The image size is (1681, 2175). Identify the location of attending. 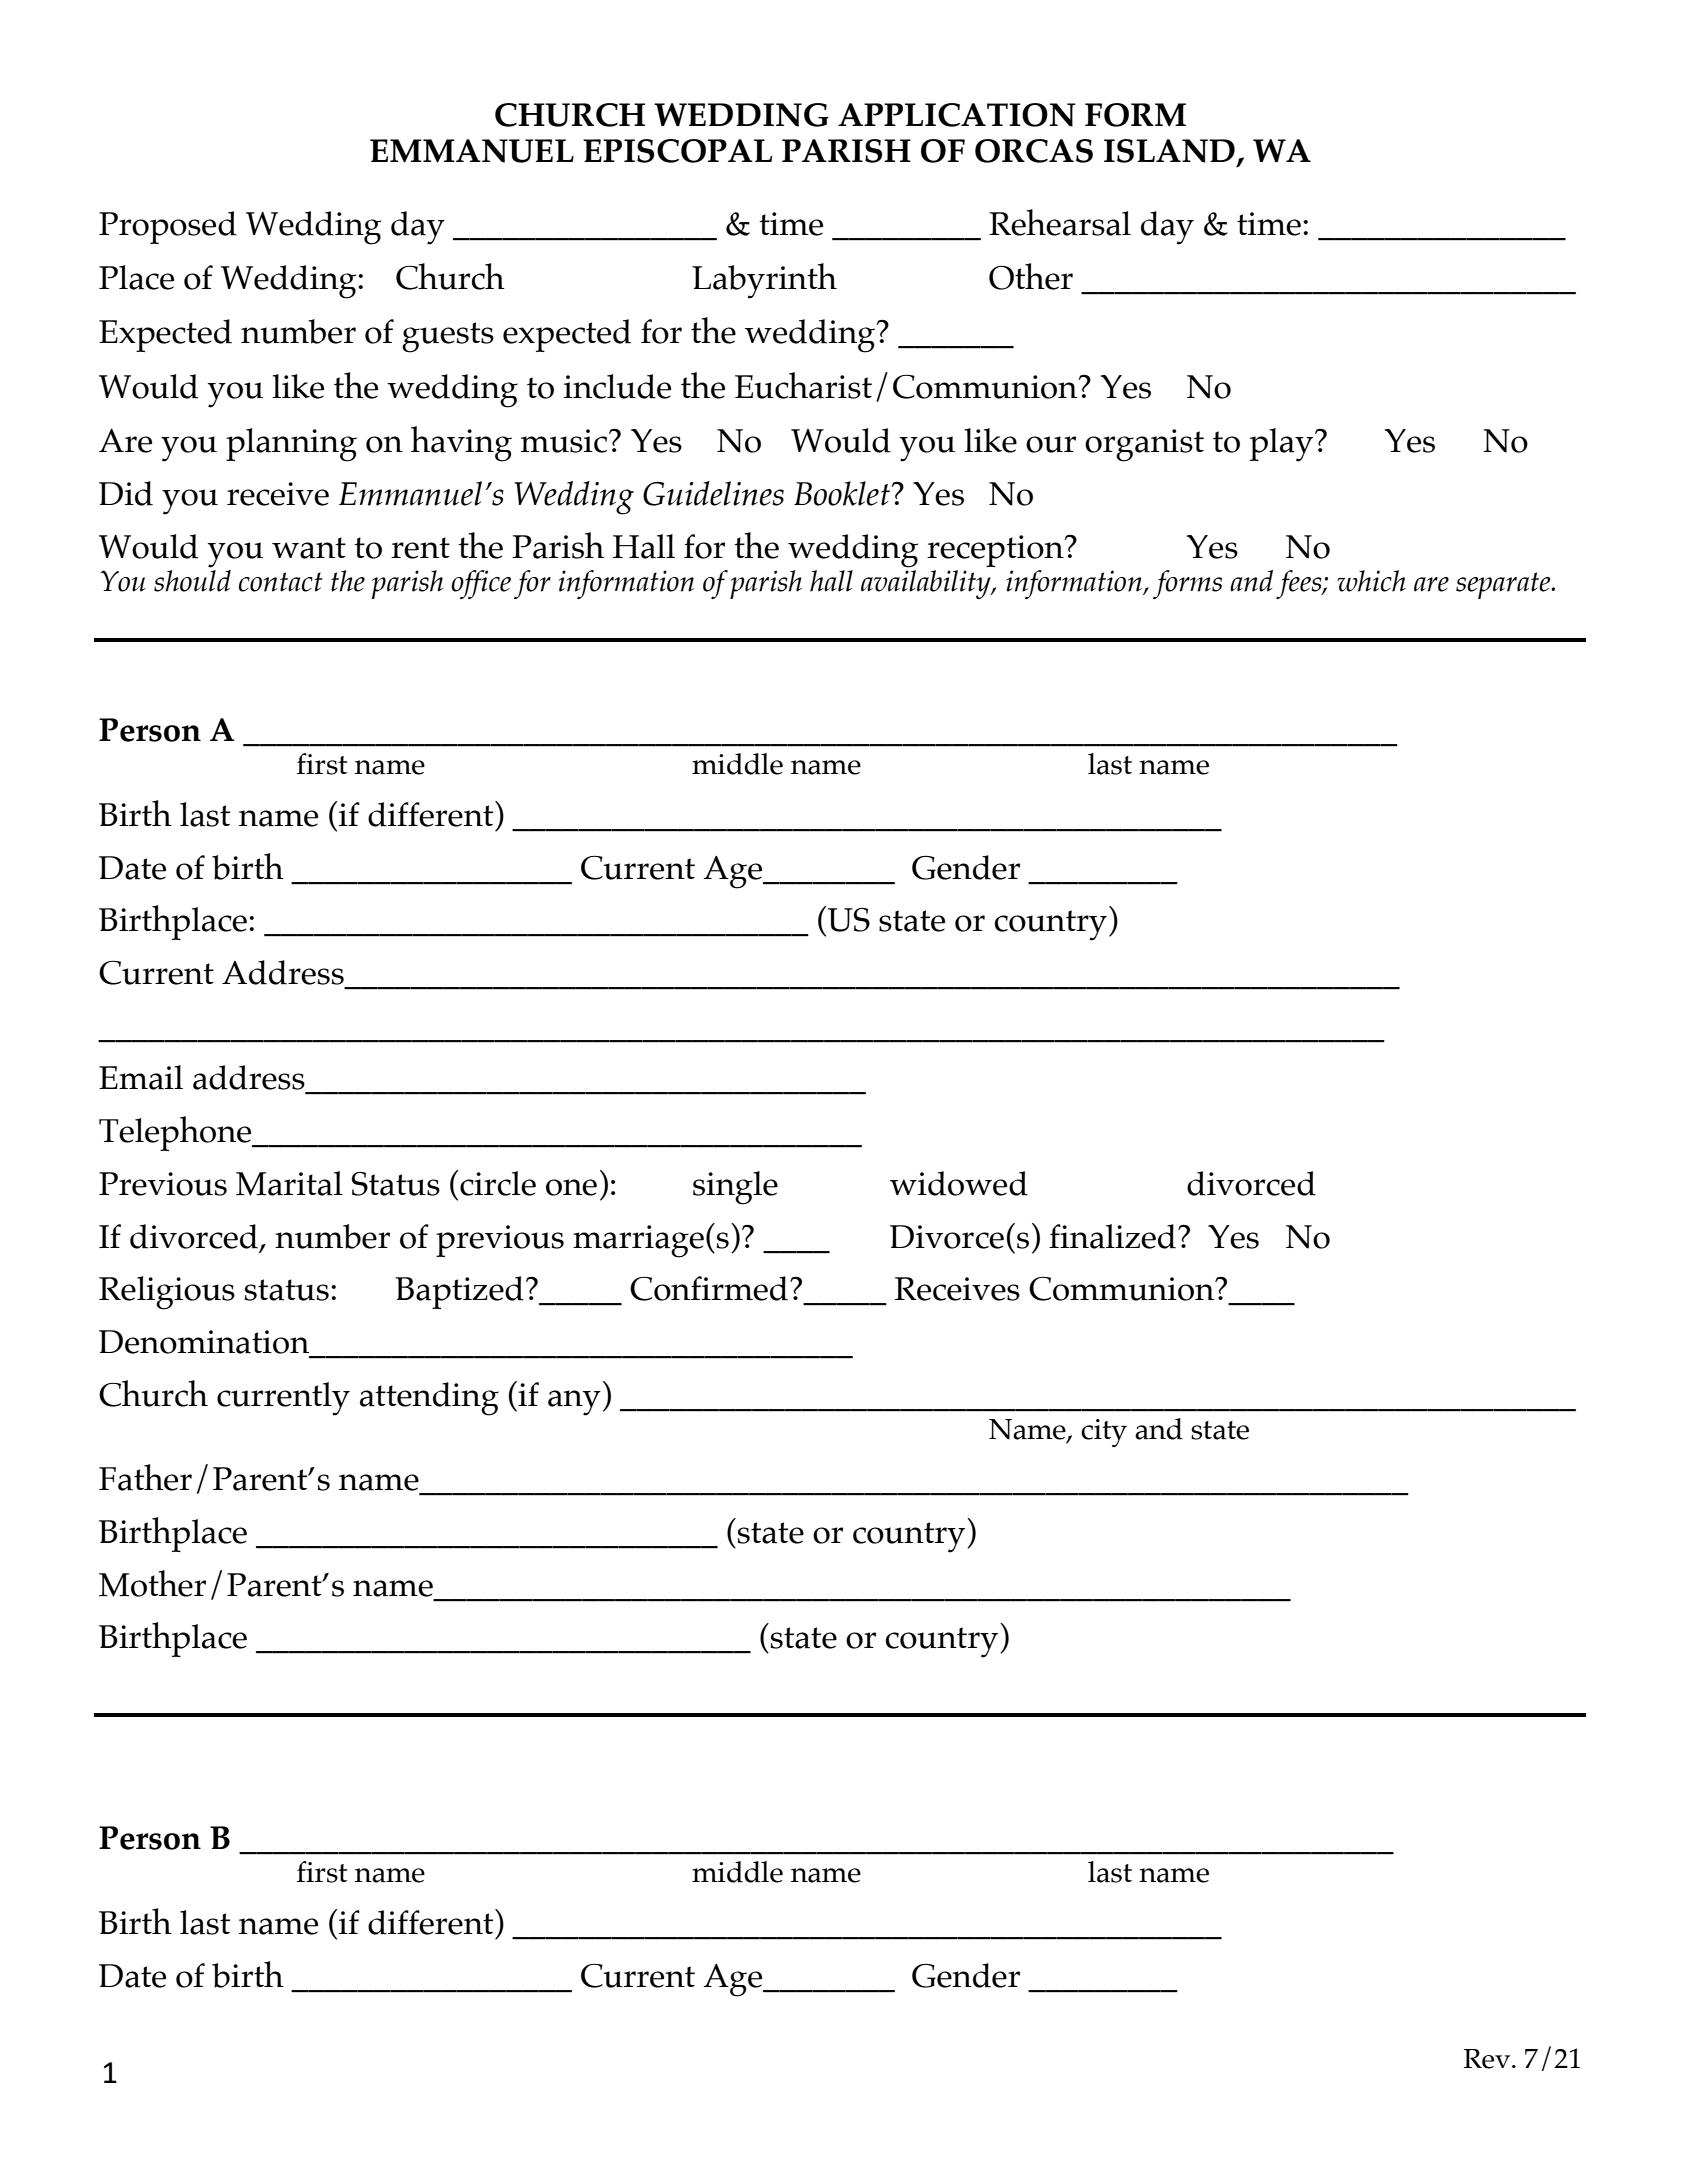
(429, 1399).
